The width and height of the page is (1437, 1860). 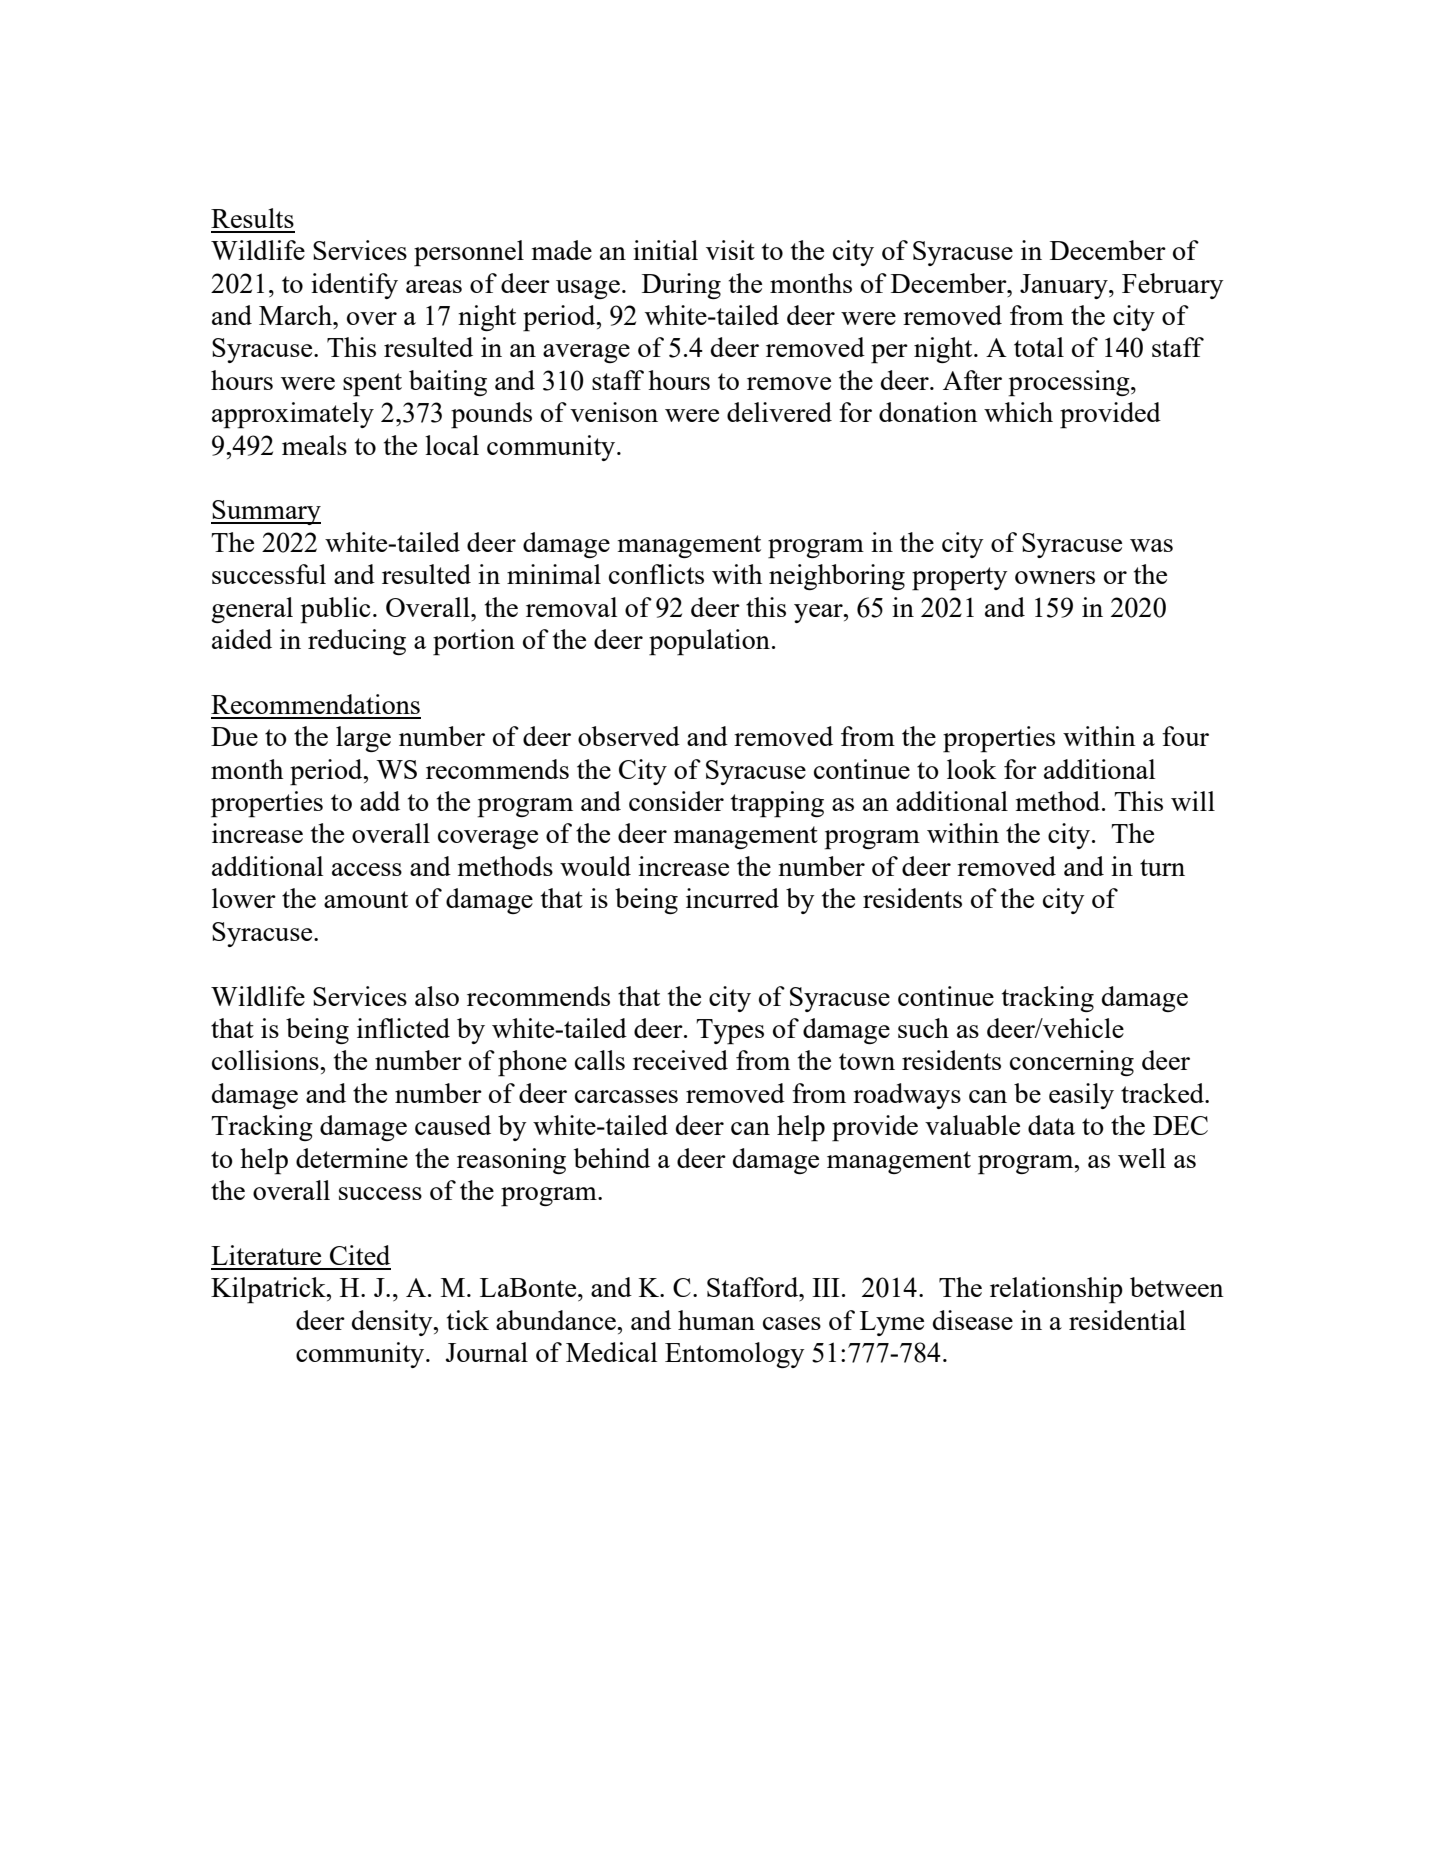 I want to click on density, so click(x=393, y=1323).
